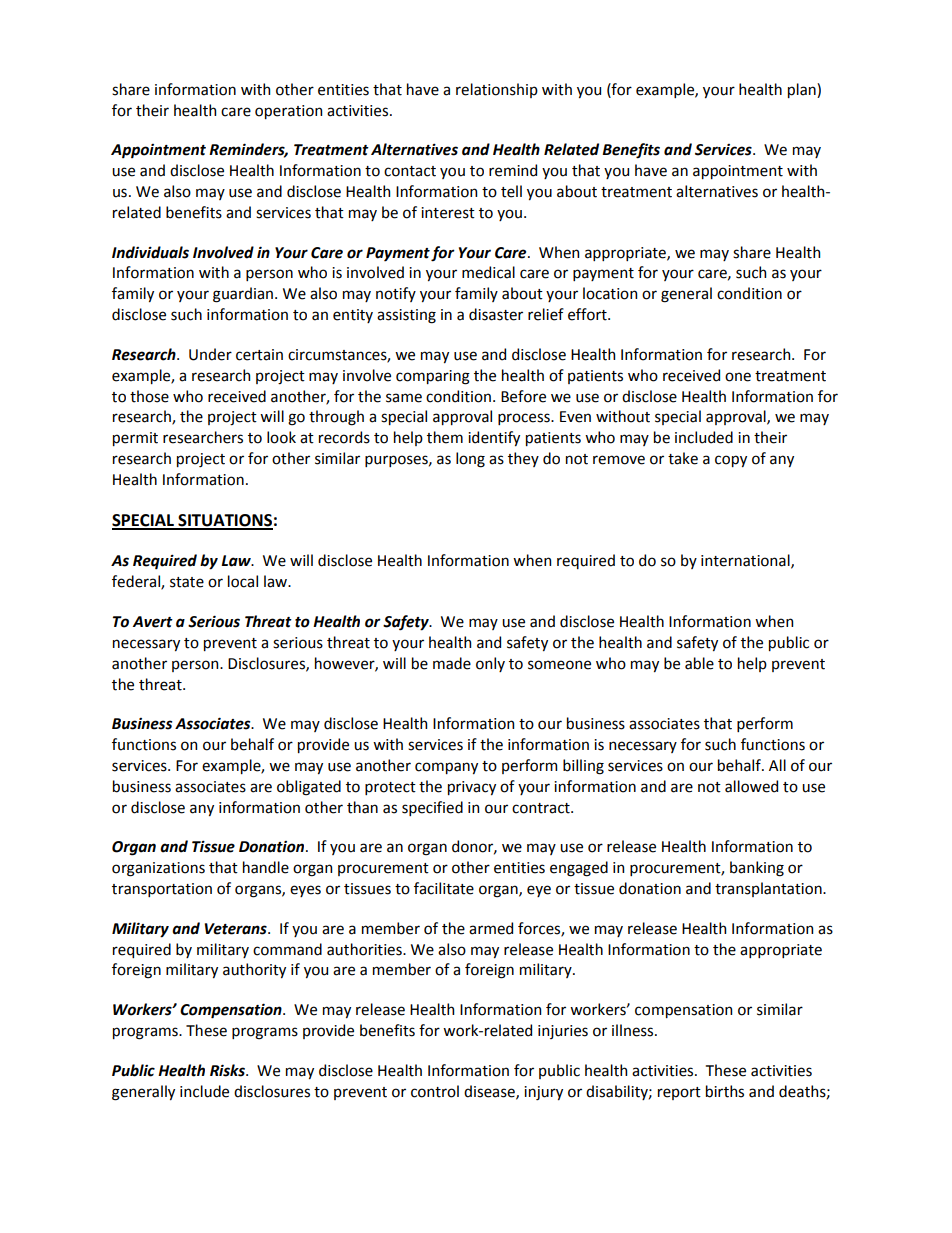 This screenshot has width=952, height=1233. What do you see at coordinates (452, 663) in the screenshot?
I see `made` at bounding box center [452, 663].
